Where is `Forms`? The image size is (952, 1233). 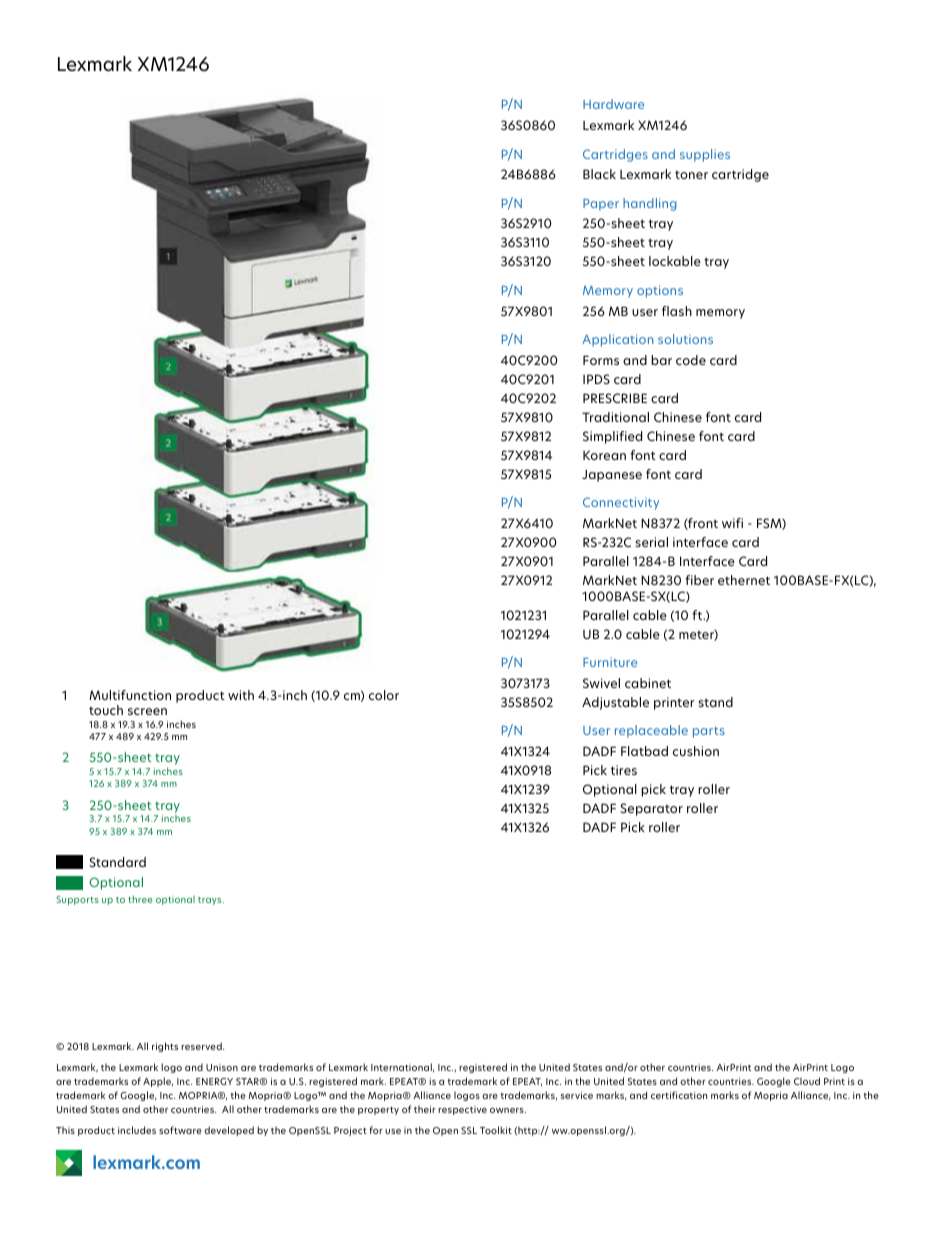 Forms is located at coordinates (601, 360).
